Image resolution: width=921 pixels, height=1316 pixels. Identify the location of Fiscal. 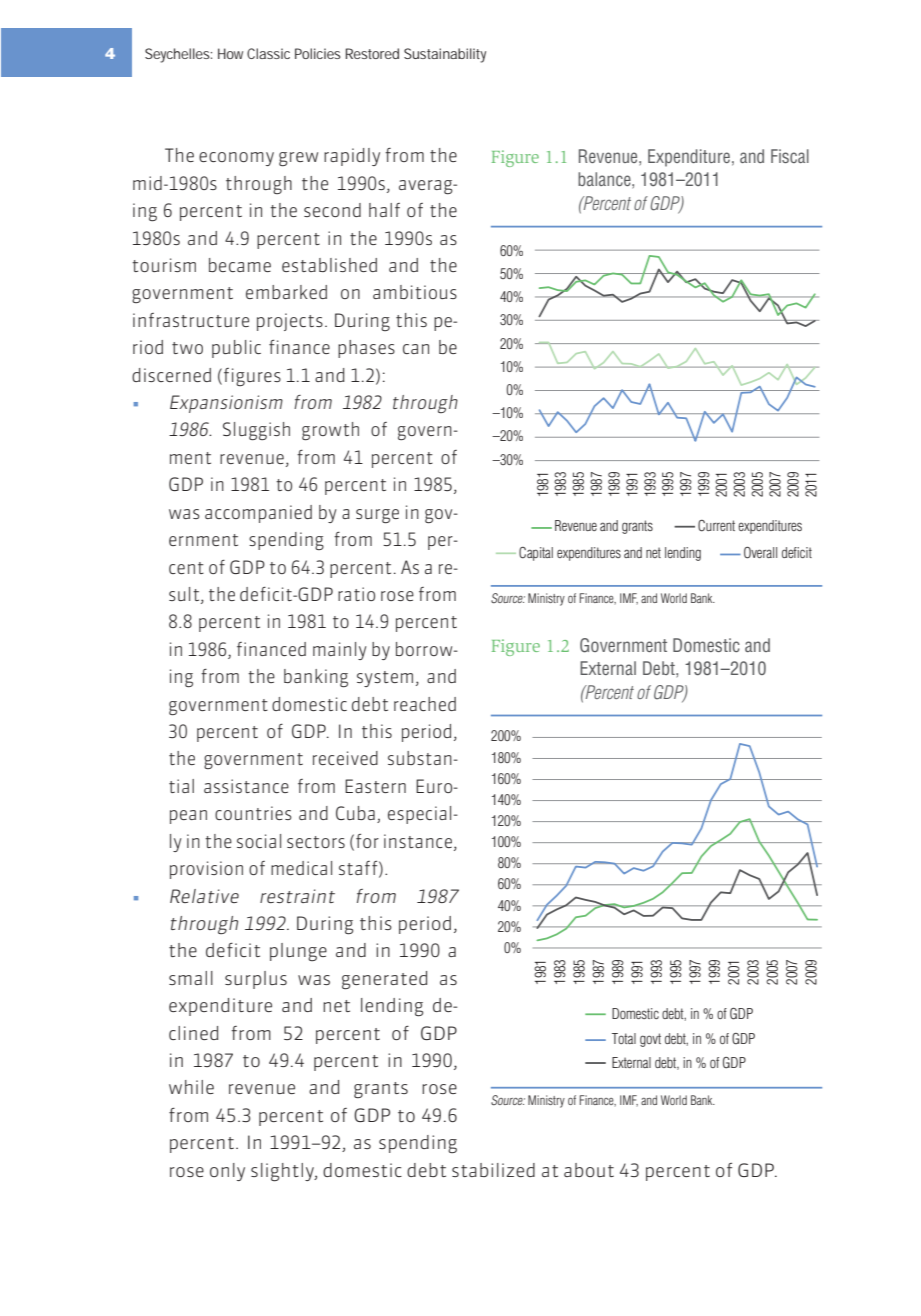
(790, 156).
